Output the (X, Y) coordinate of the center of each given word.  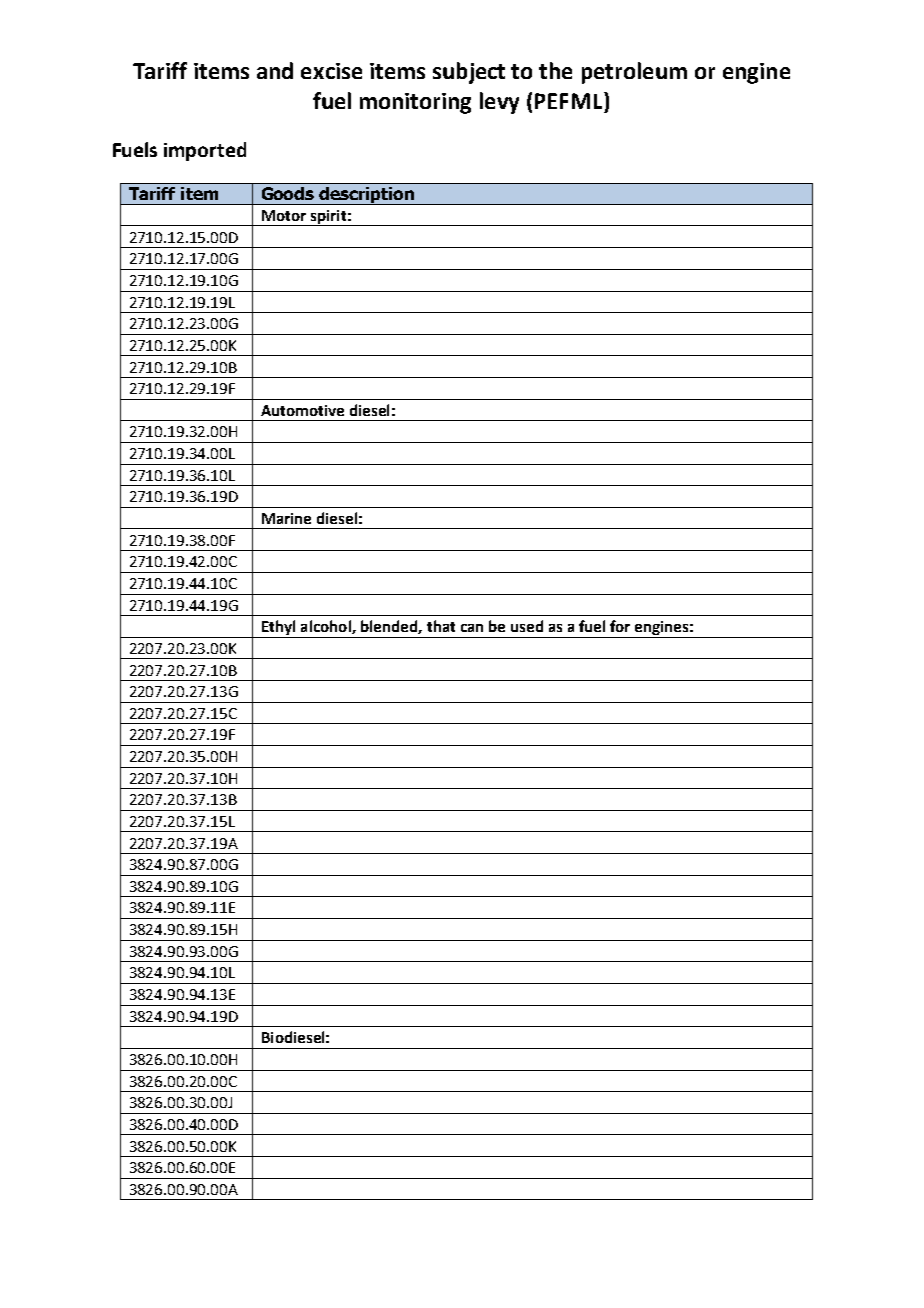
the (555, 70)
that (441, 626)
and (275, 70)
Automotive (302, 410)
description (366, 196)
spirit (328, 218)
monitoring (415, 103)
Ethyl (278, 629)
